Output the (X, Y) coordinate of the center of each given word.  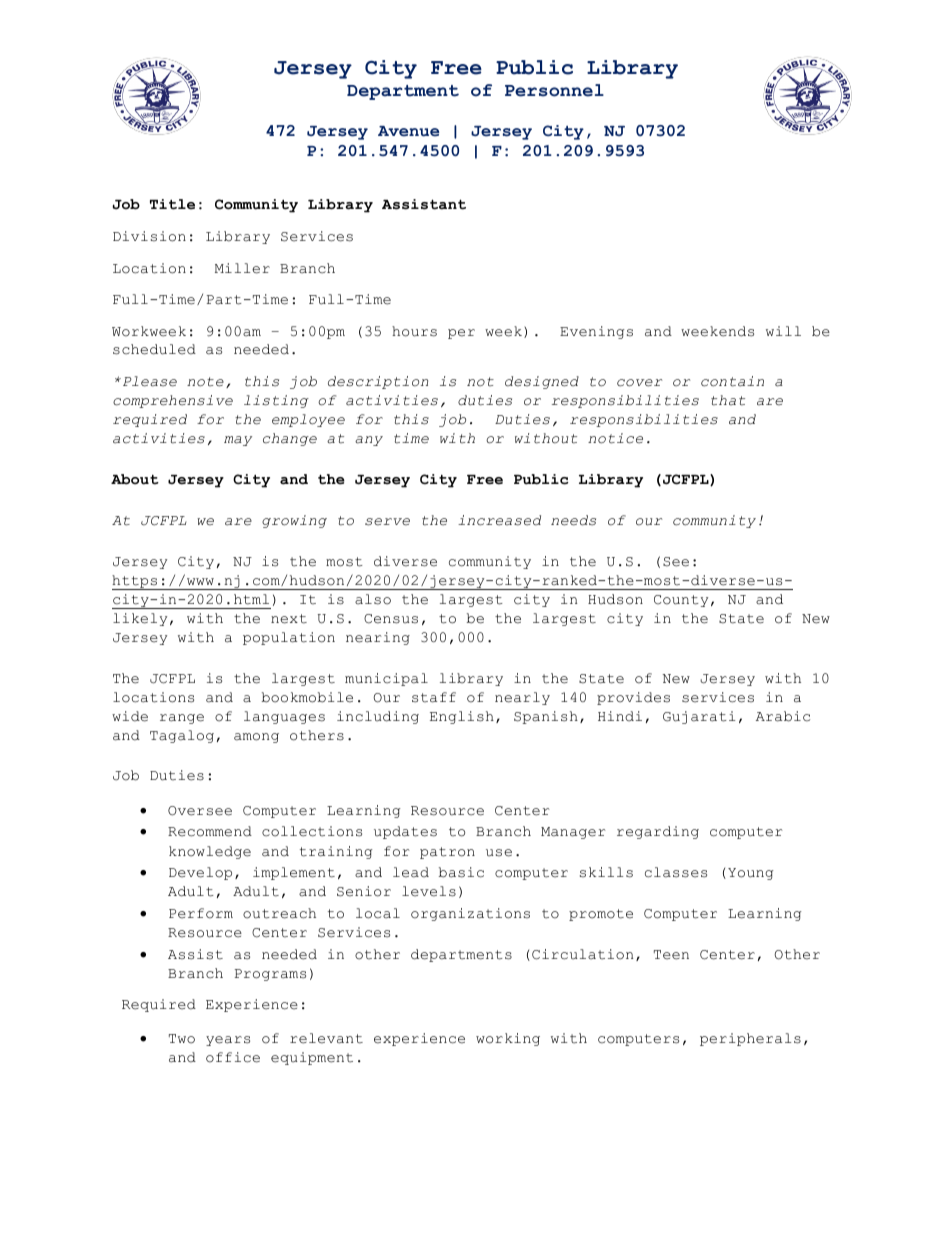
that (728, 400)
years (228, 1041)
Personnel (554, 90)
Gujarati (699, 717)
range (182, 719)
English (462, 717)
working (508, 1039)
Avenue (408, 131)
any (369, 441)
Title (172, 204)
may (238, 441)
